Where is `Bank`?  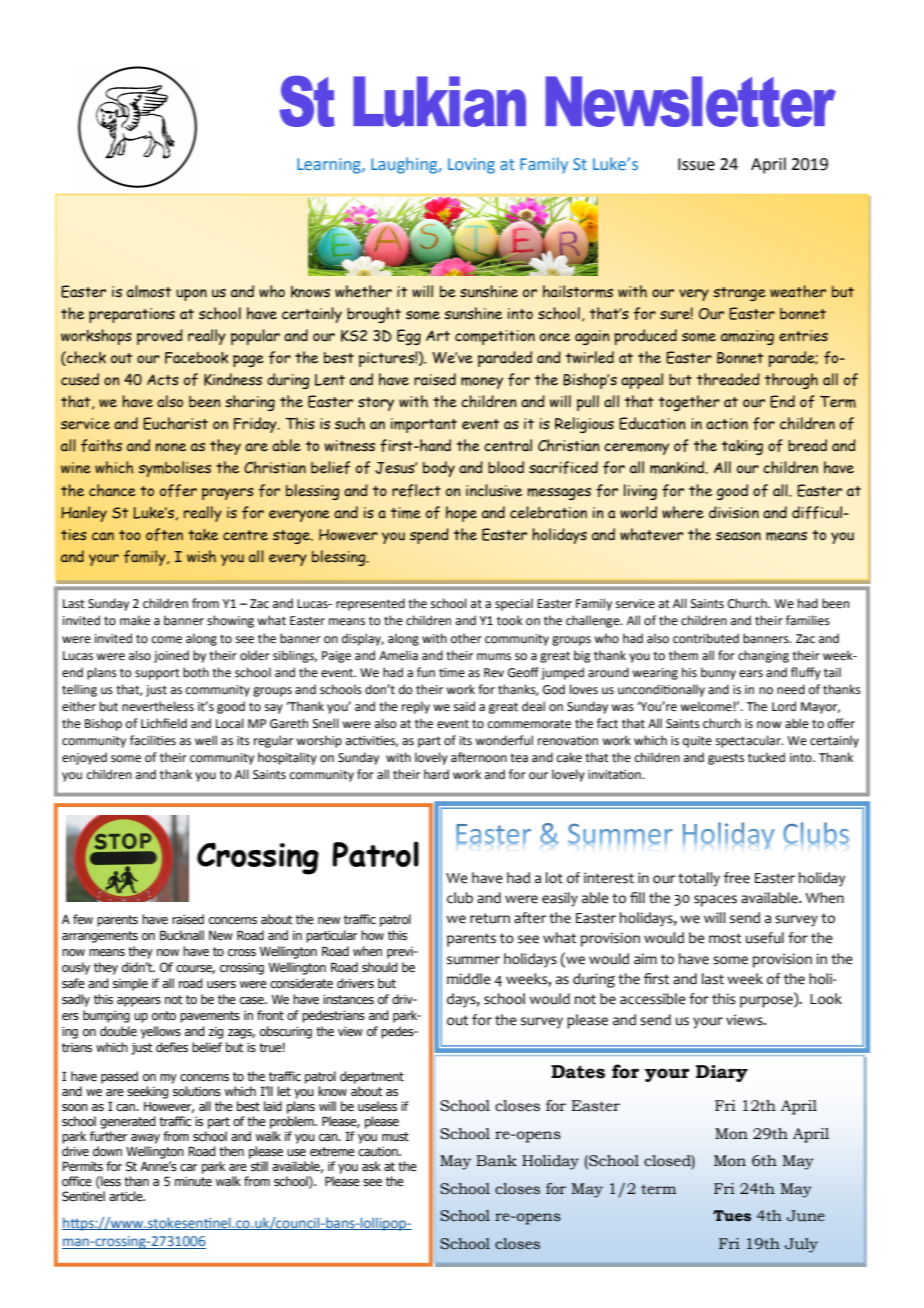 Bank is located at coordinates (496, 1161).
